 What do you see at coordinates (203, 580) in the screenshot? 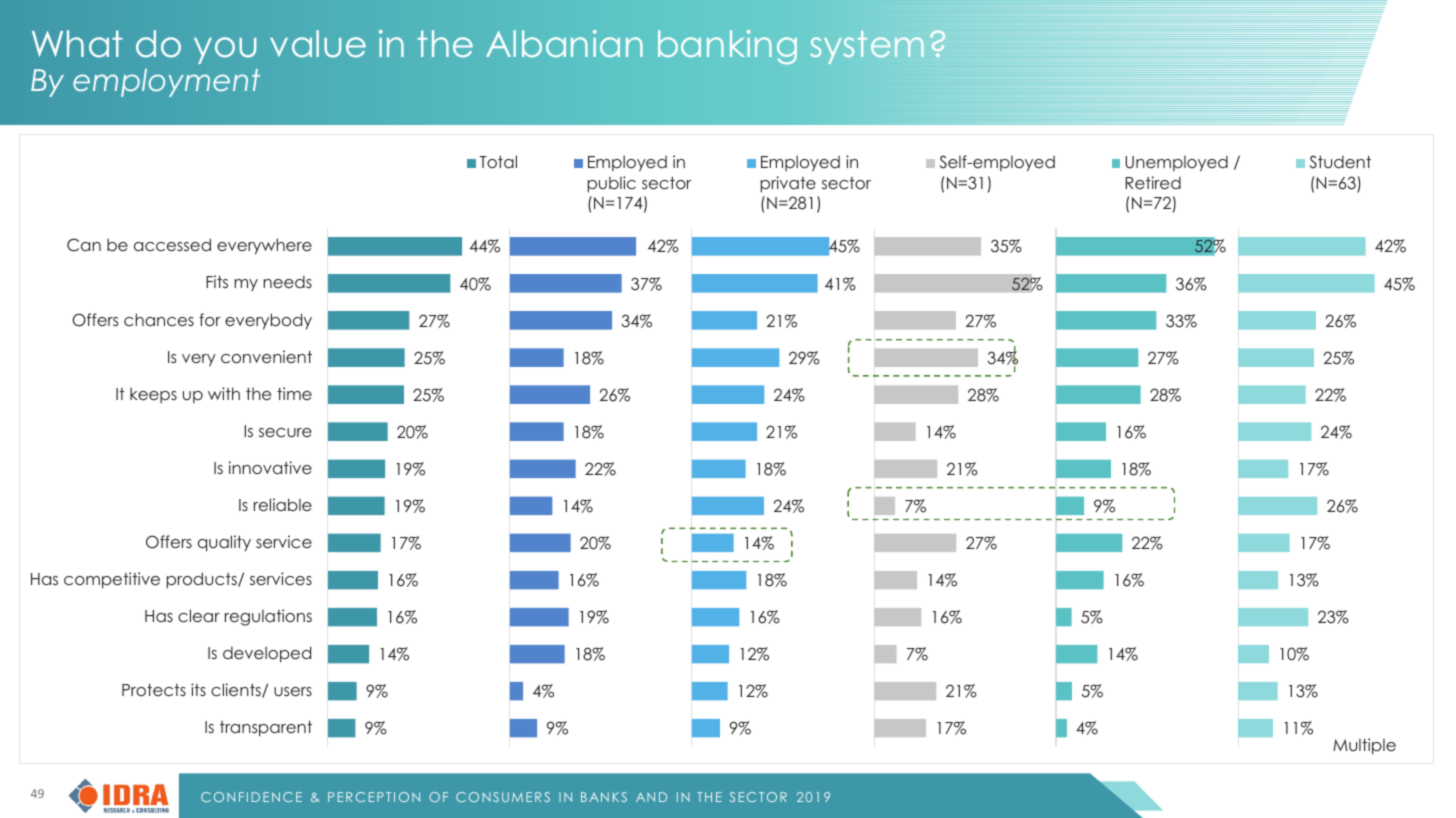
I see `products` at bounding box center [203, 580].
